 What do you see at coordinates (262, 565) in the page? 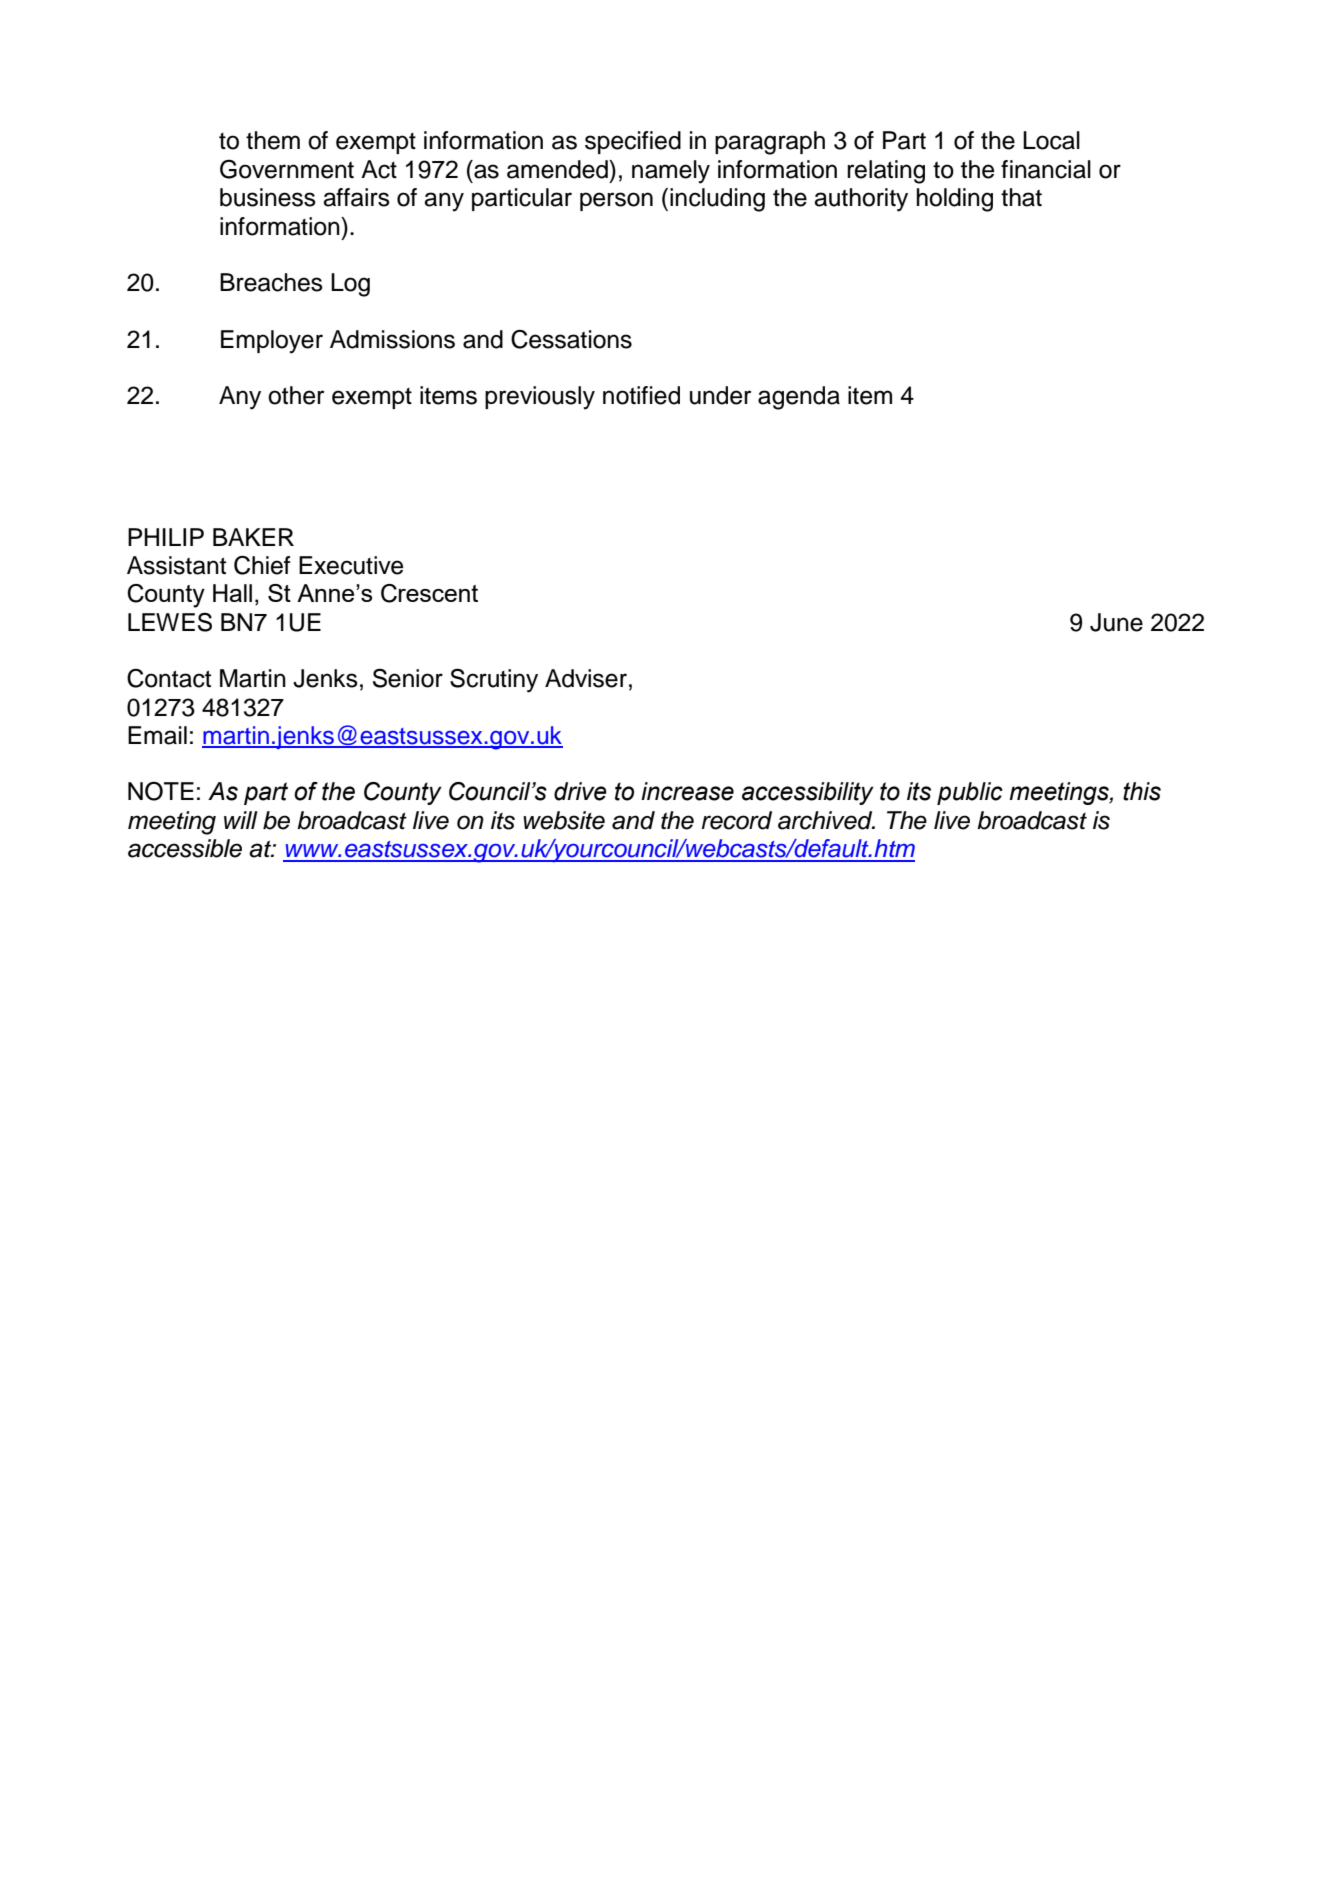
I see `Chief` at bounding box center [262, 565].
